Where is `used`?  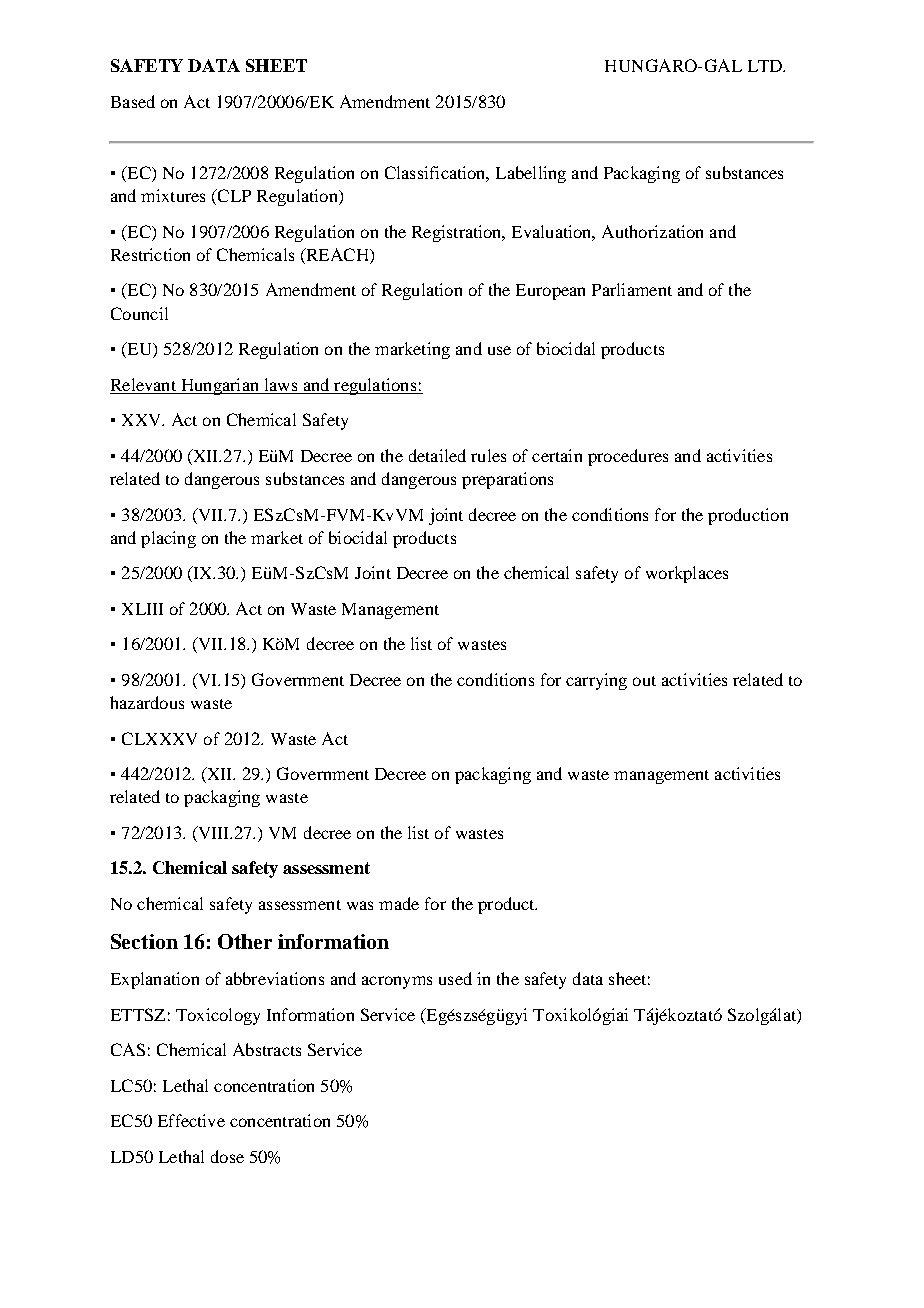 used is located at coordinates (455, 978).
